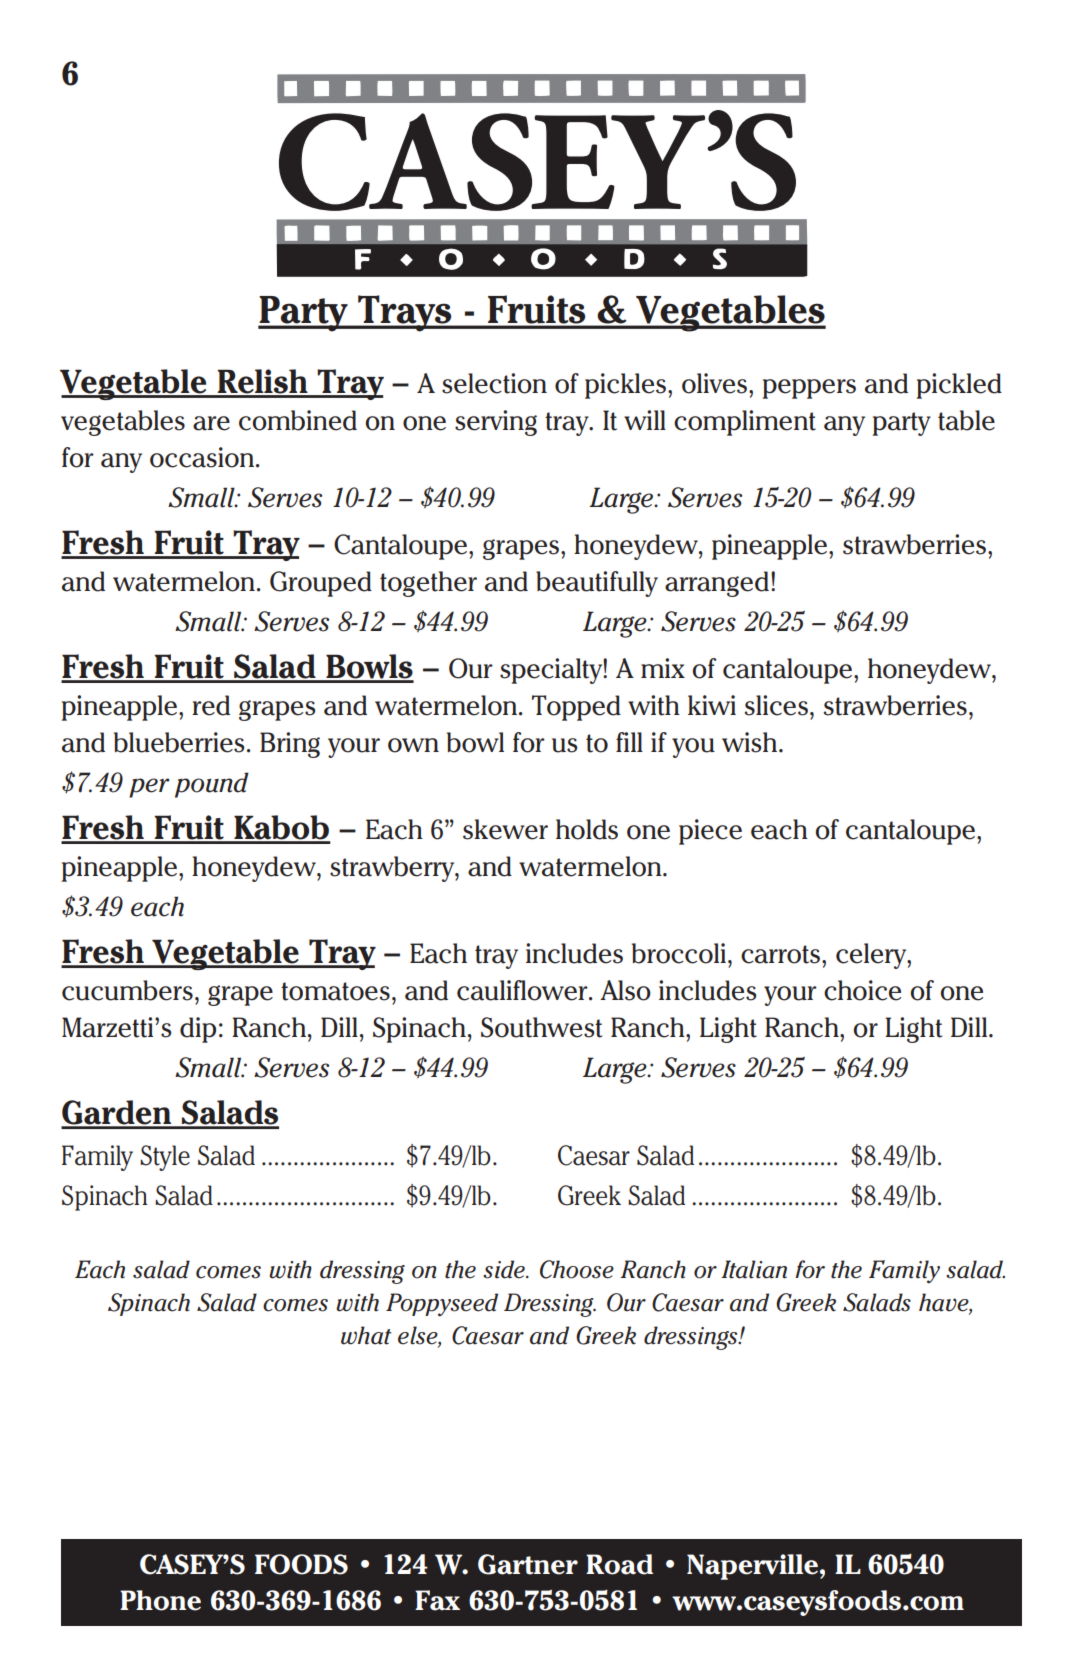 Image resolution: width=1084 pixels, height=1676 pixels. I want to click on pound, so click(212, 785).
